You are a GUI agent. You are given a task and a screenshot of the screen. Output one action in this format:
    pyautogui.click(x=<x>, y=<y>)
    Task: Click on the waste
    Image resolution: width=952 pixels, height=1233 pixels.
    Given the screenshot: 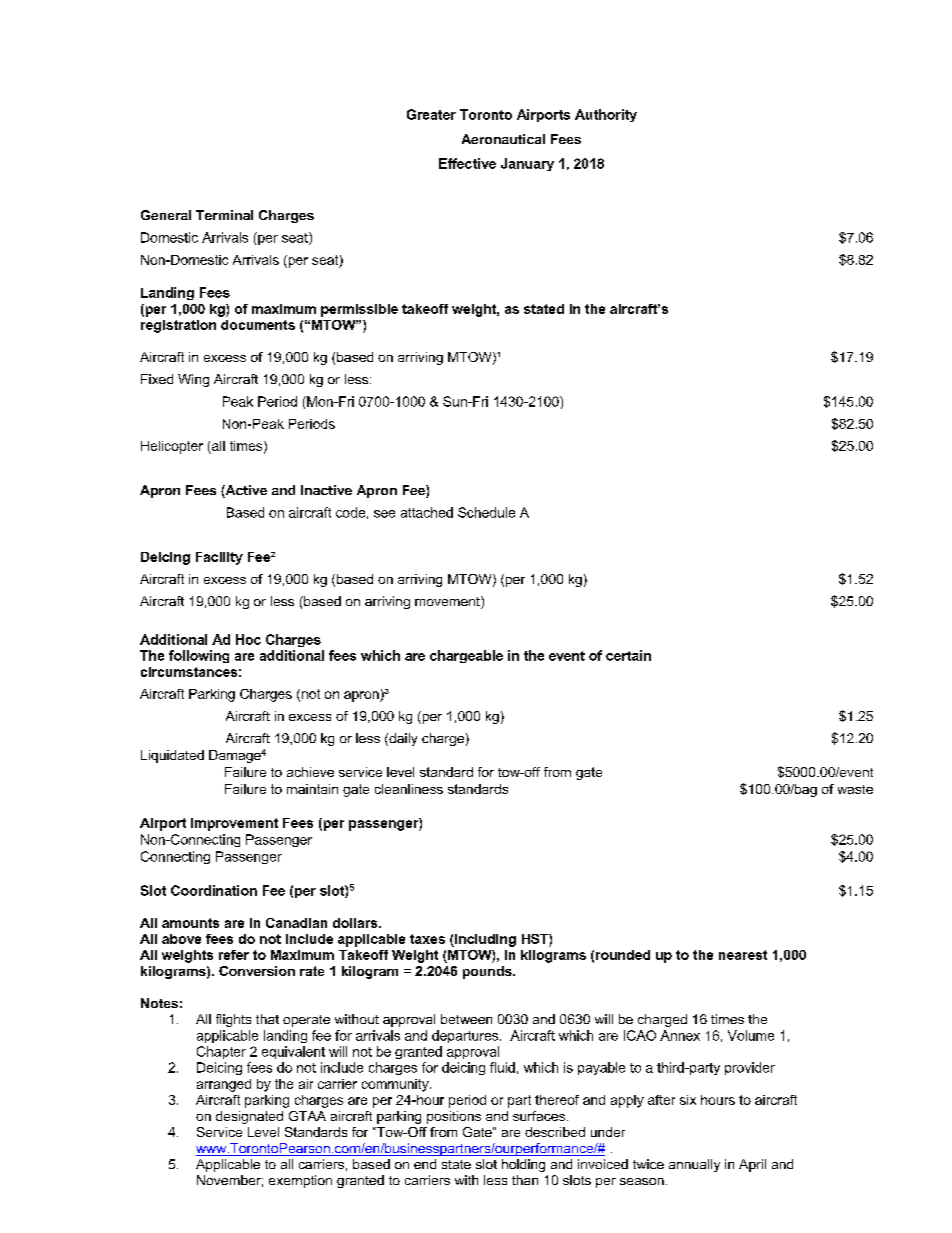 What is the action you would take?
    pyautogui.click(x=855, y=789)
